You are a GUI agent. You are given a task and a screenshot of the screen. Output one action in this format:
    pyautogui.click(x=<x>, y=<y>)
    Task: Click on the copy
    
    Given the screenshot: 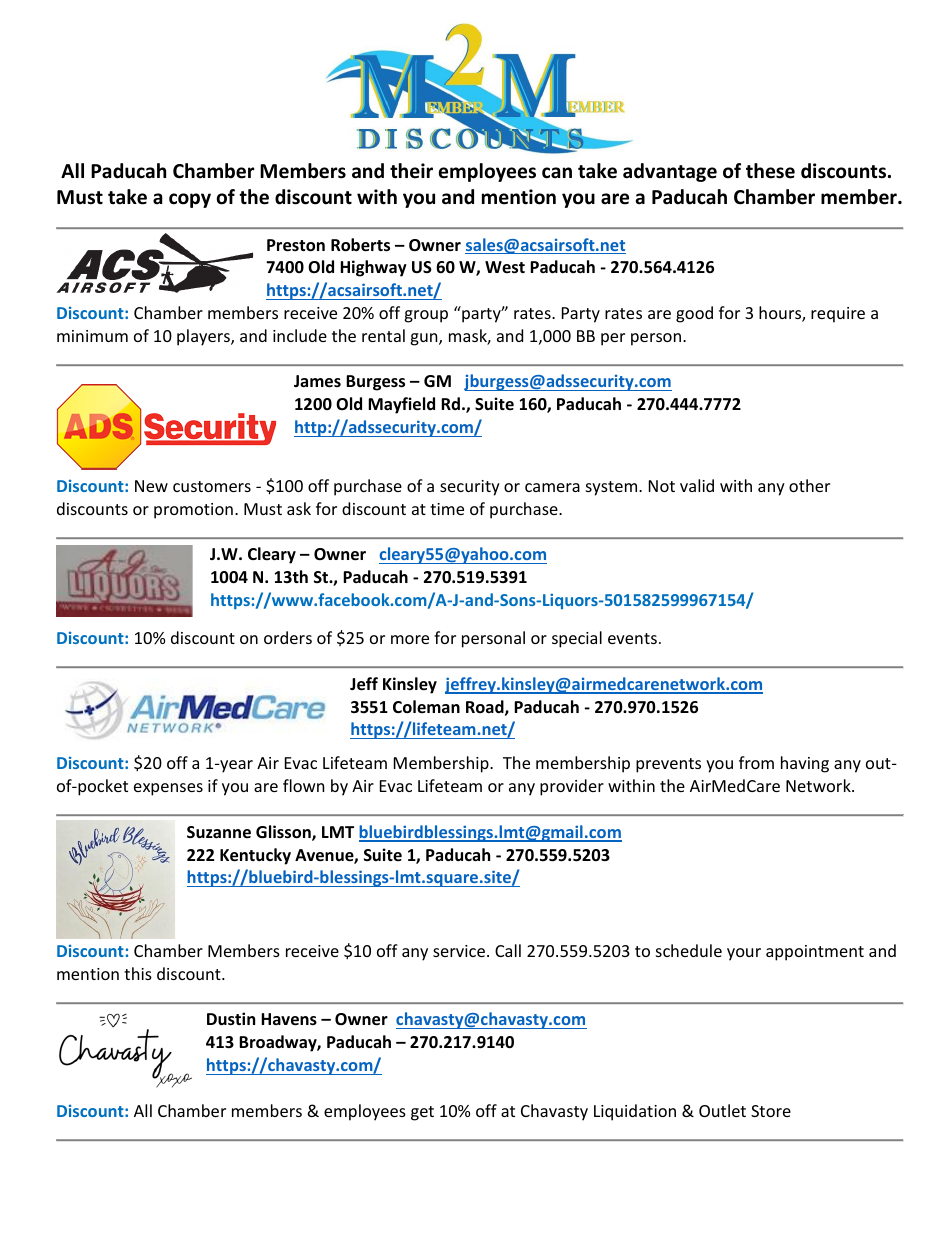 What is the action you would take?
    pyautogui.click(x=190, y=200)
